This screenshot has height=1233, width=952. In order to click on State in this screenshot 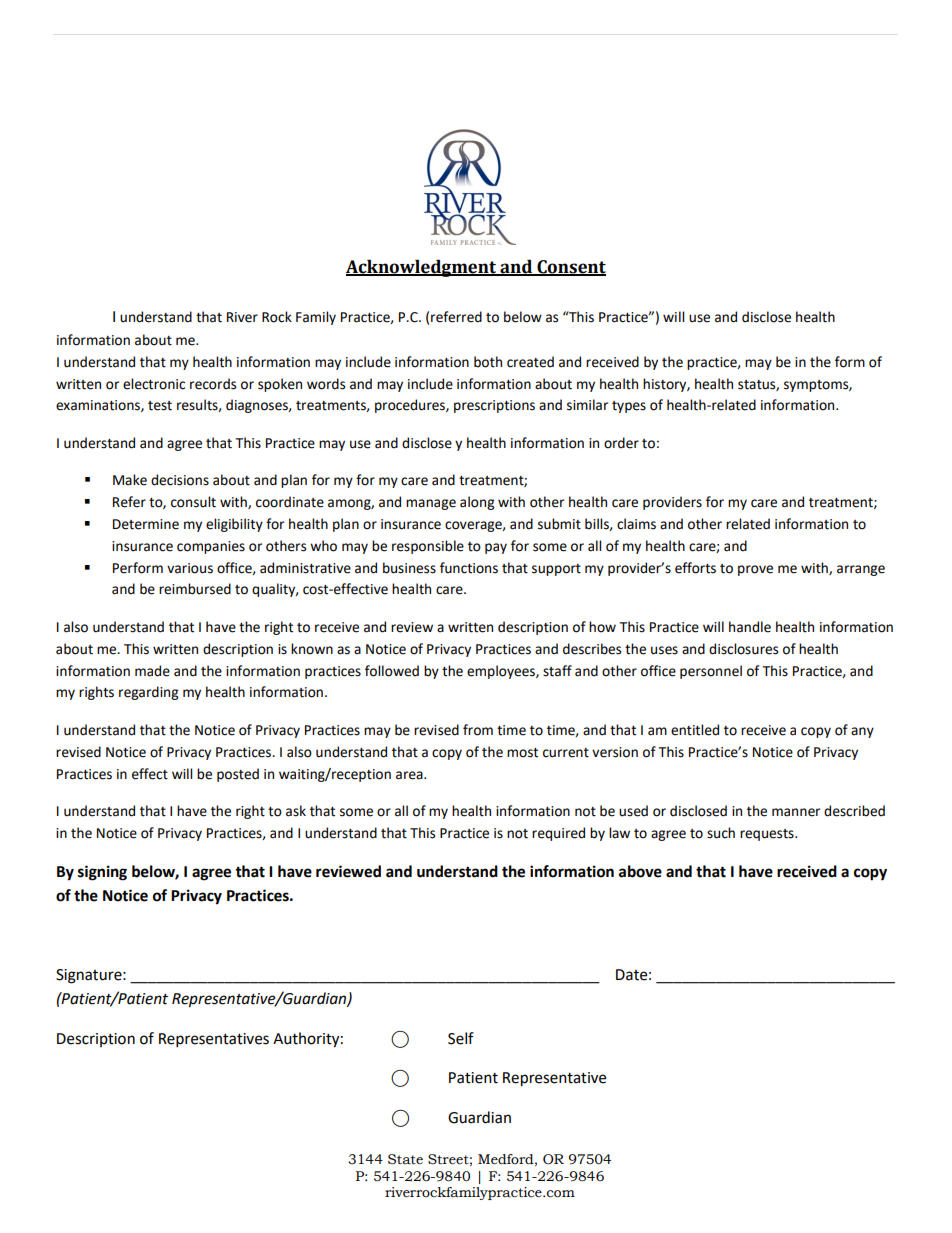, I will do `click(405, 1159)`.
